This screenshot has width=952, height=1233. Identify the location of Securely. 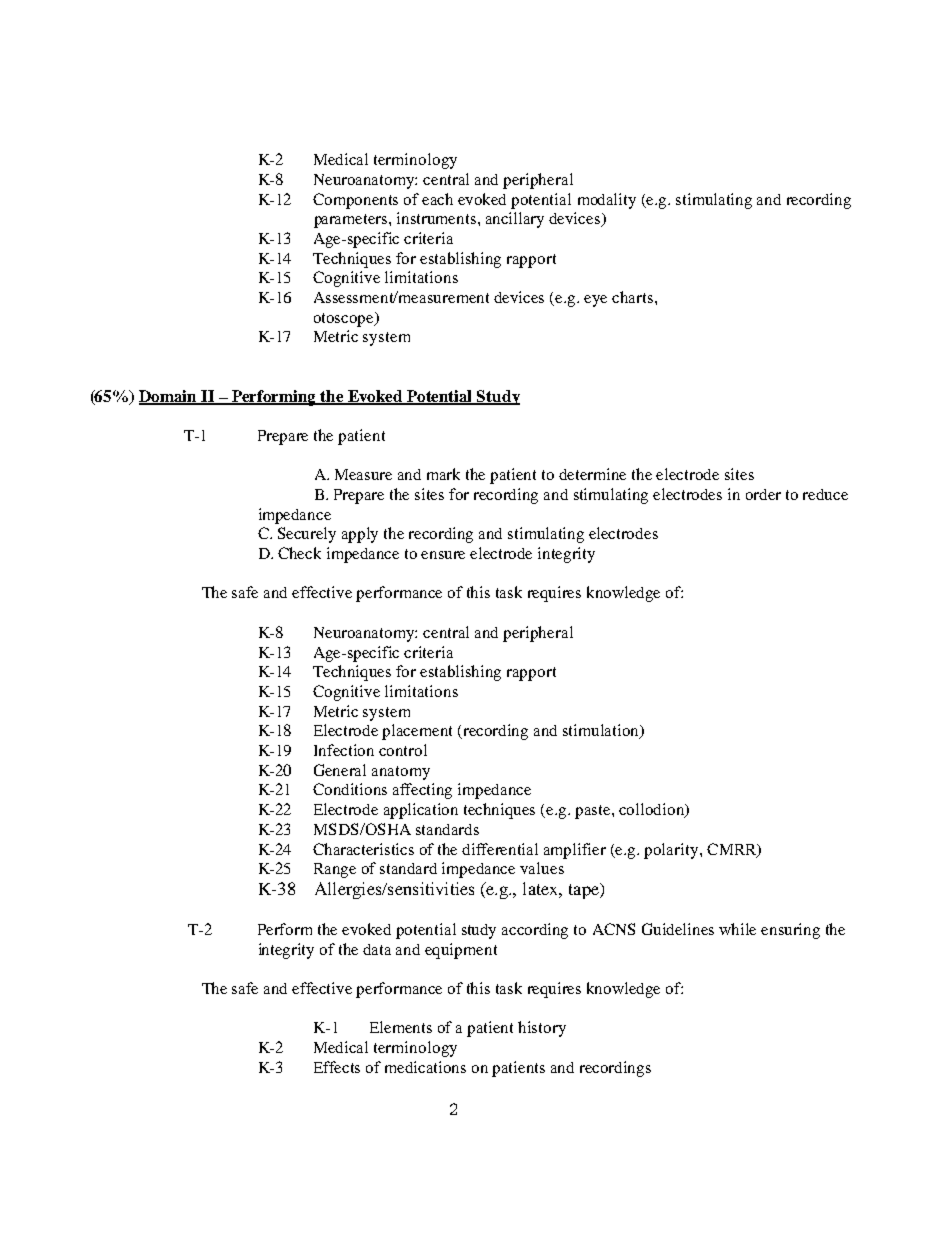
(307, 535).
